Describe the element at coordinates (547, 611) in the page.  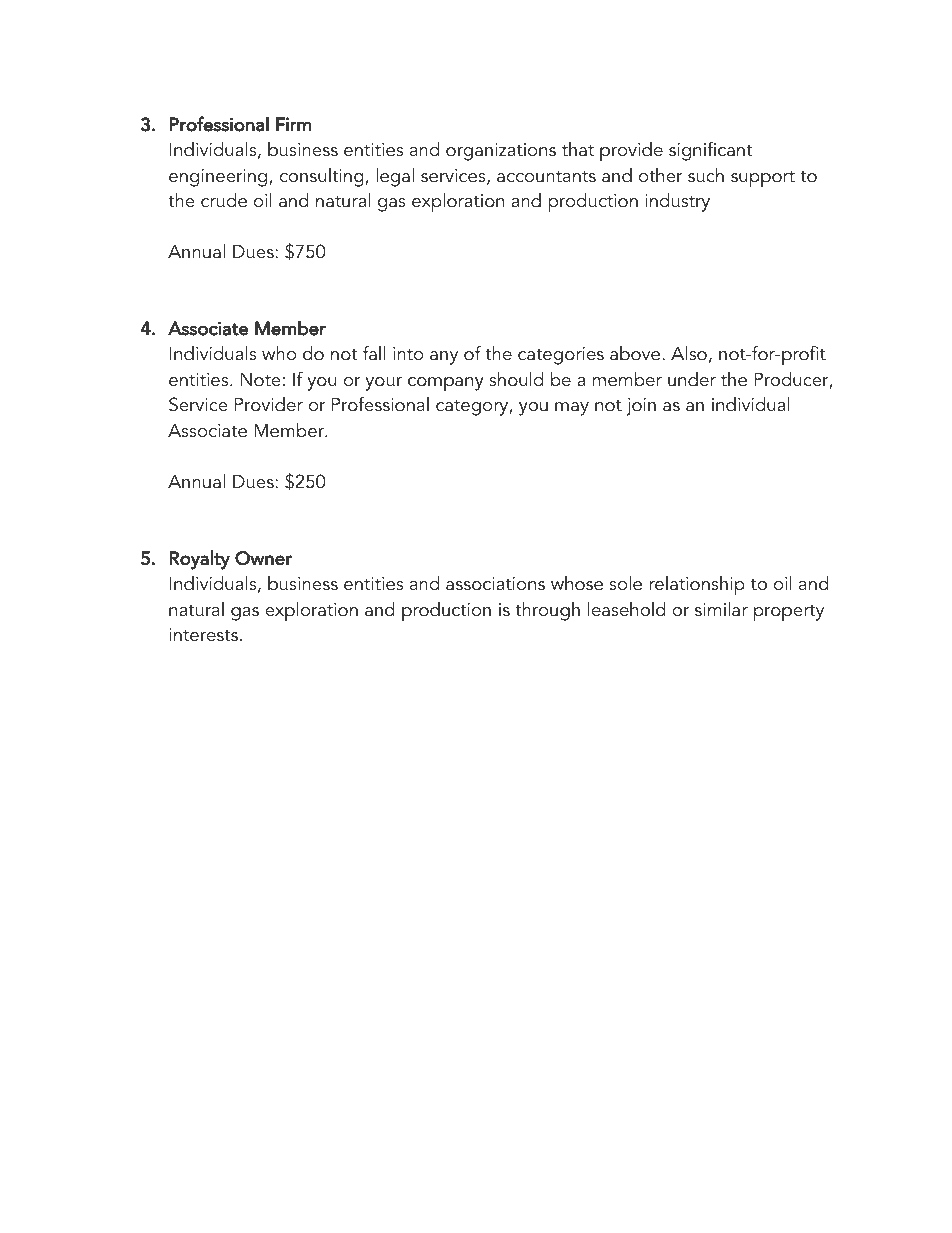
I see `through` at that location.
